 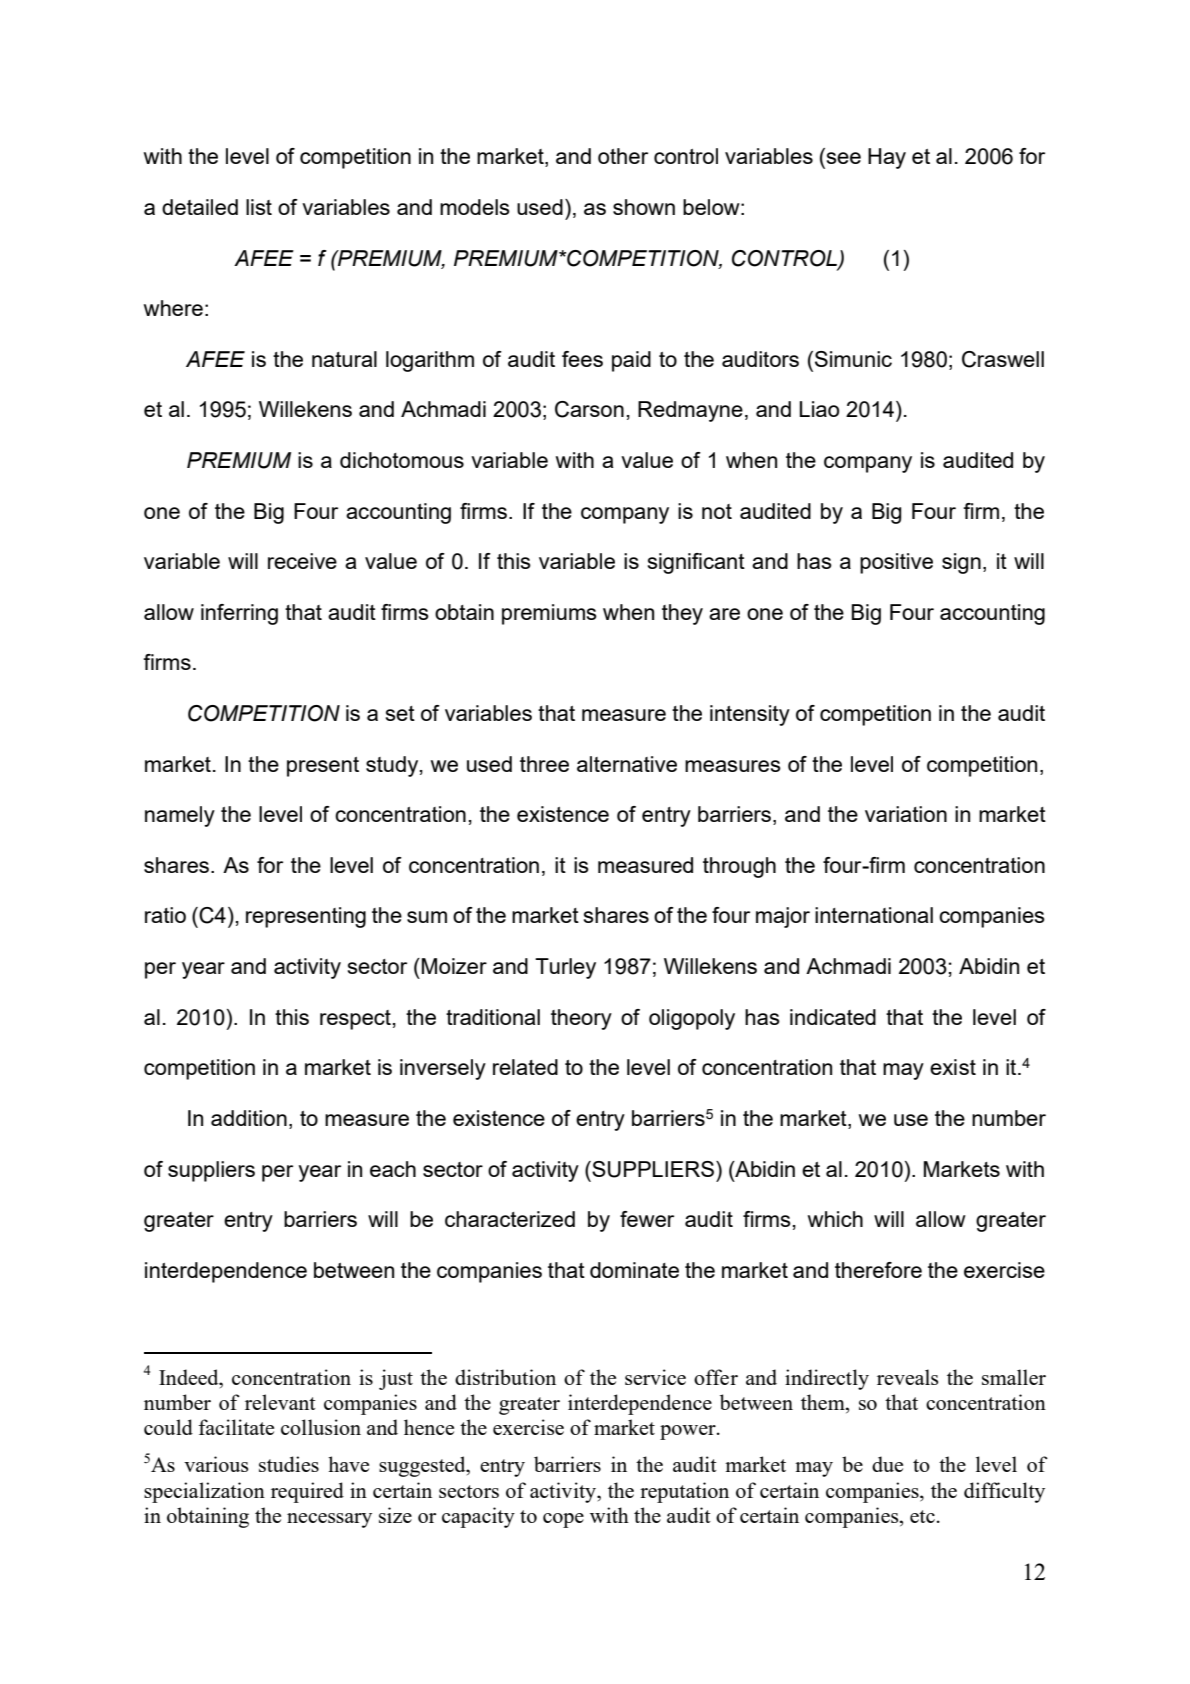 What do you see at coordinates (180, 816) in the document?
I see `namely` at bounding box center [180, 816].
